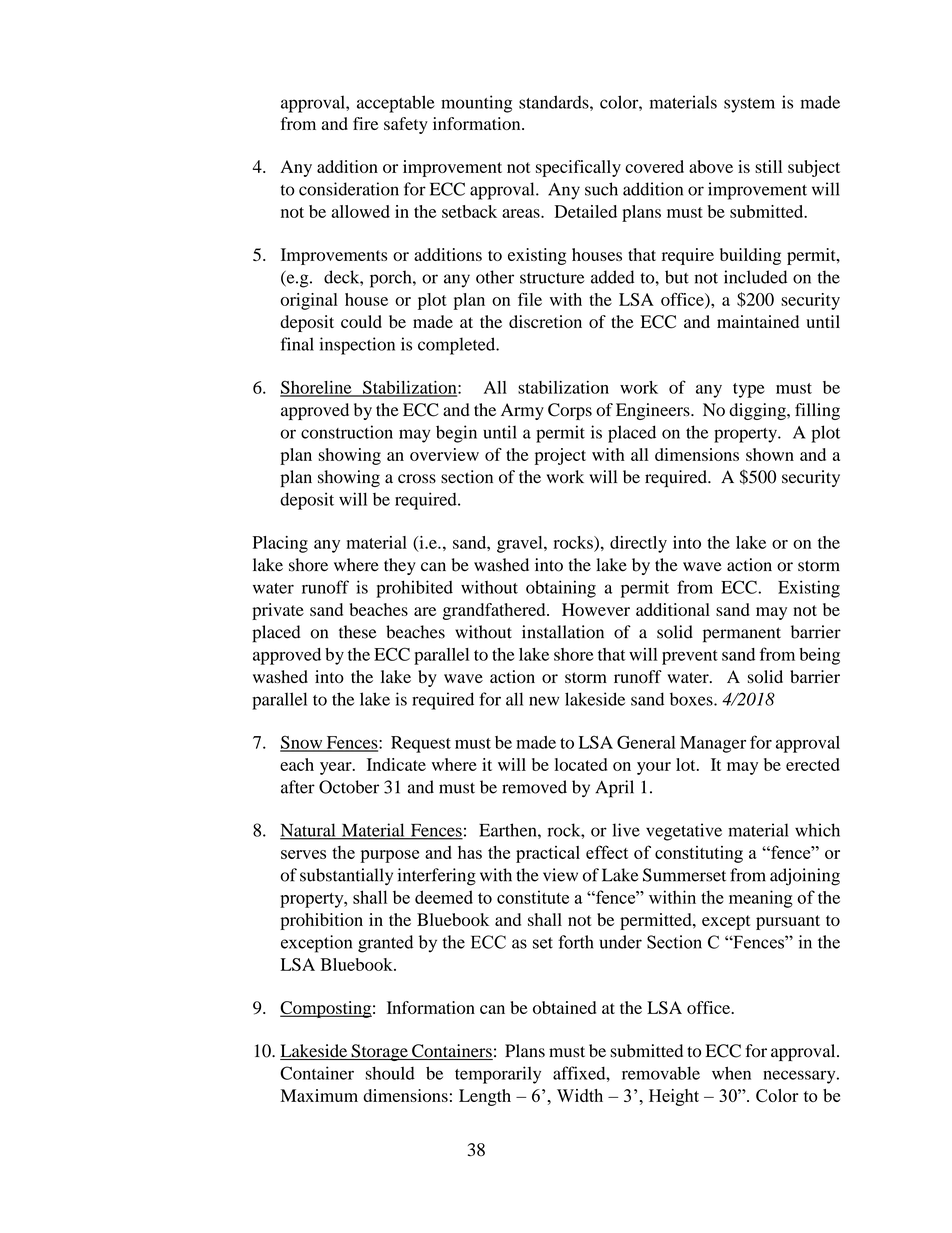 This document has width=952, height=1233. What do you see at coordinates (580, 1095) in the document?
I see `Width` at bounding box center [580, 1095].
